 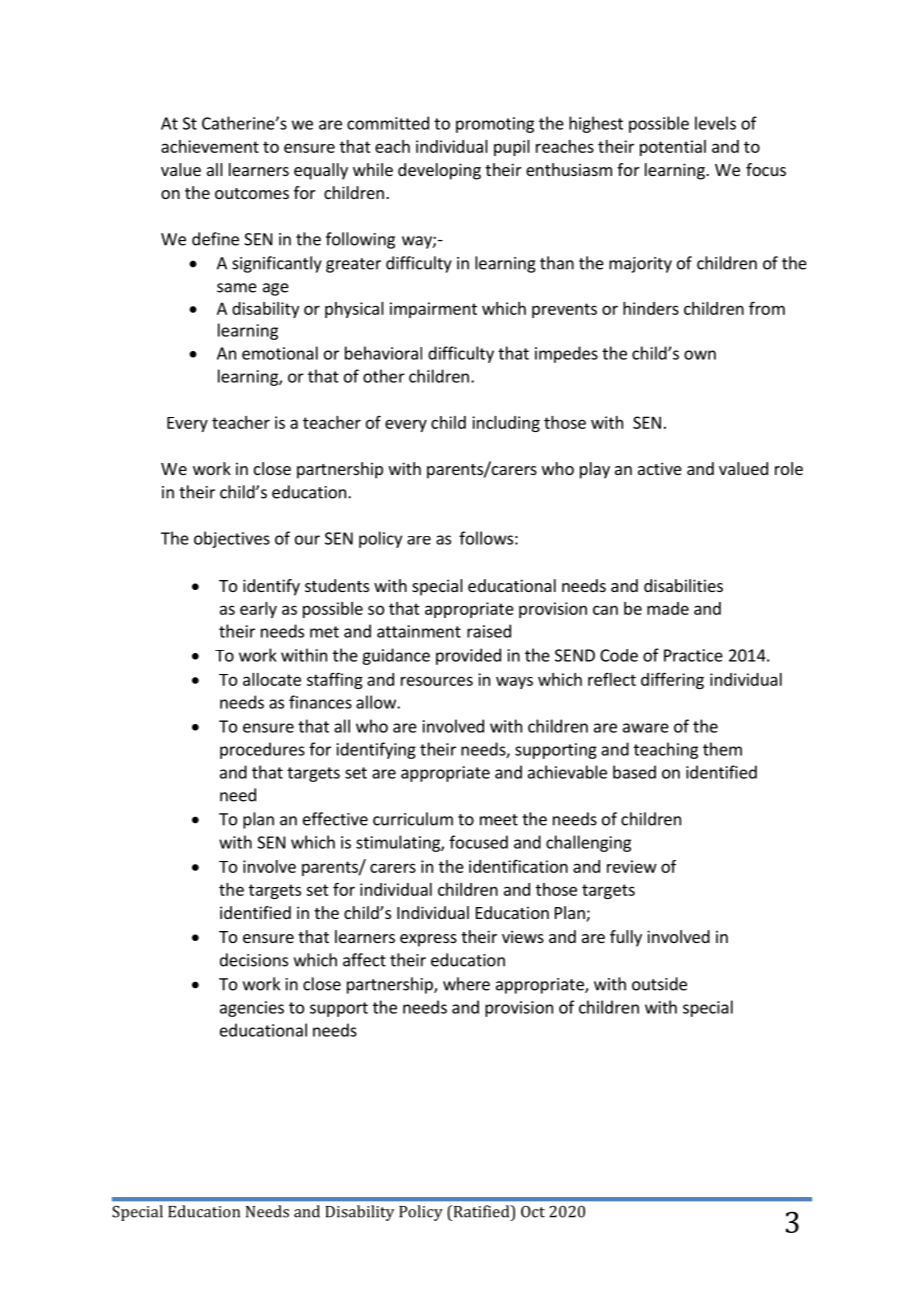 What do you see at coordinates (321, 171) in the screenshot?
I see `equally` at bounding box center [321, 171].
